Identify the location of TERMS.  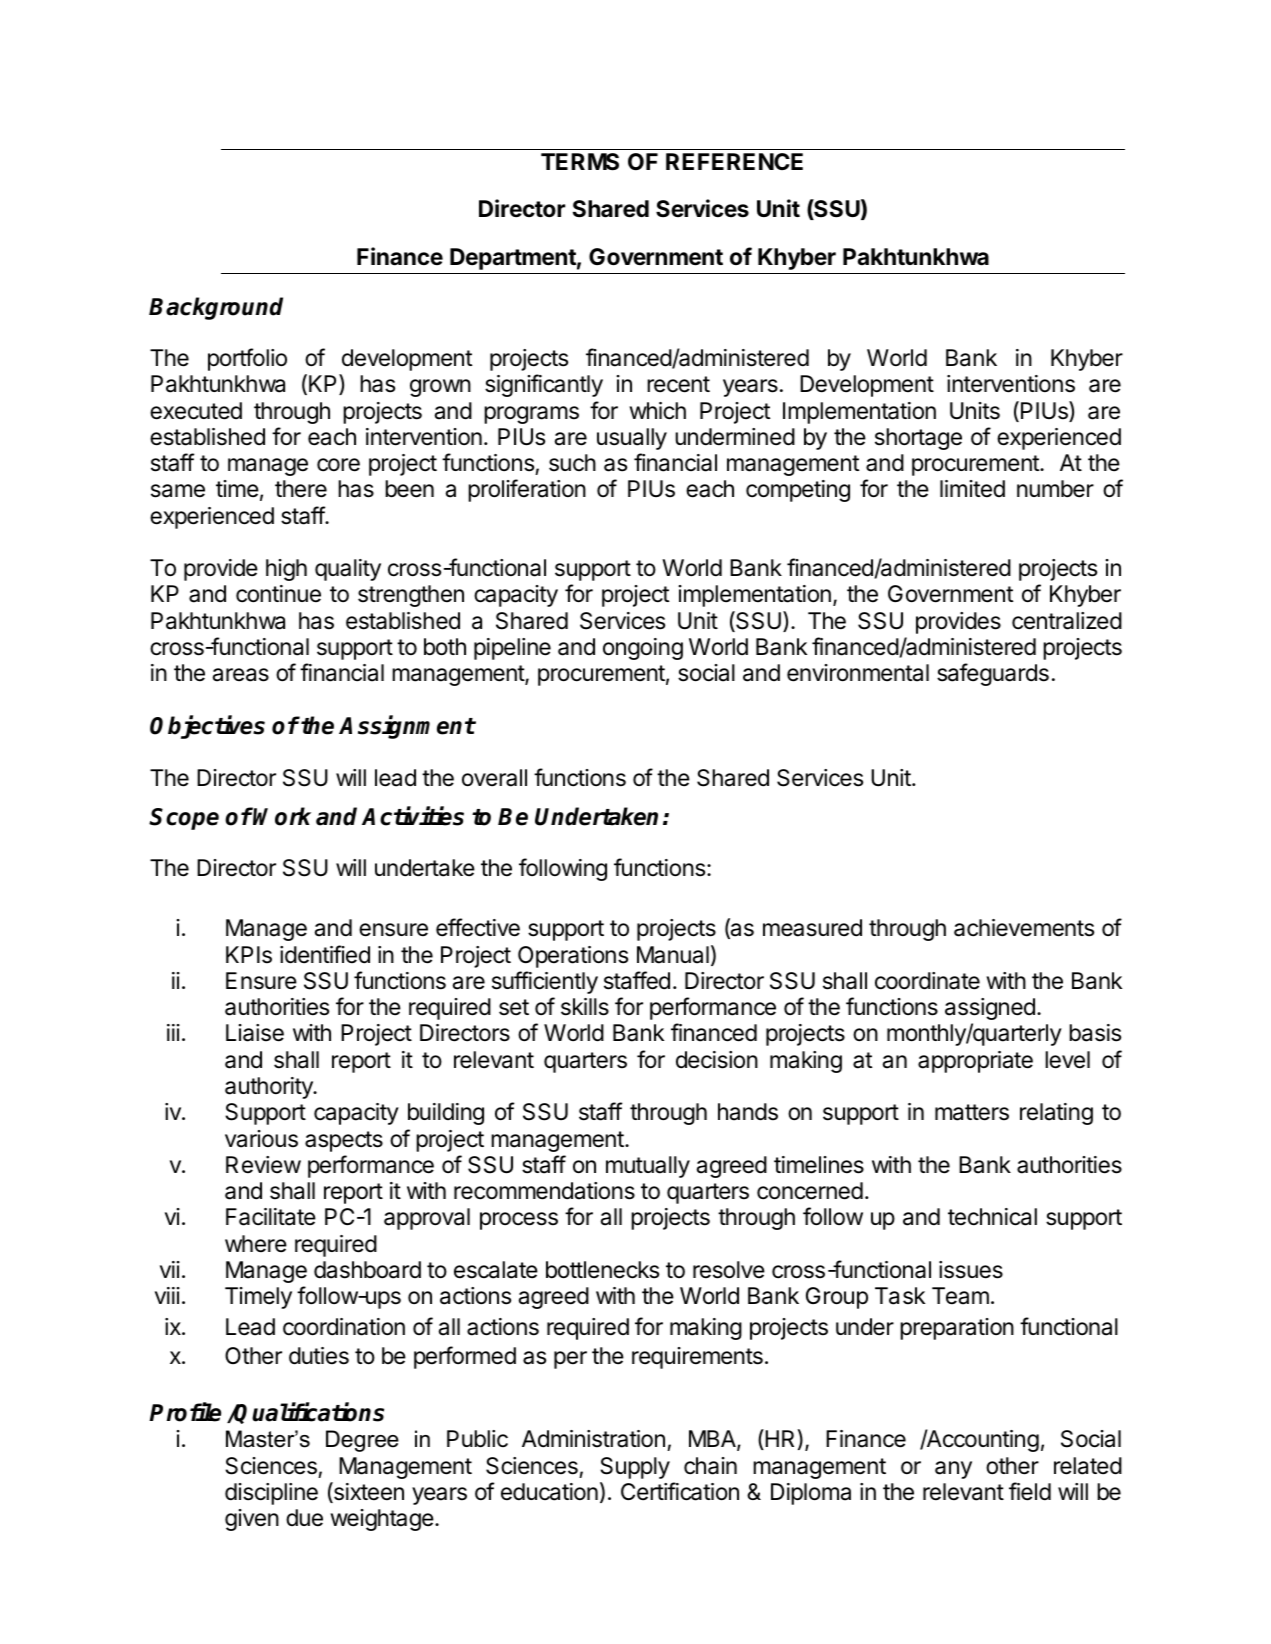
(580, 162).
